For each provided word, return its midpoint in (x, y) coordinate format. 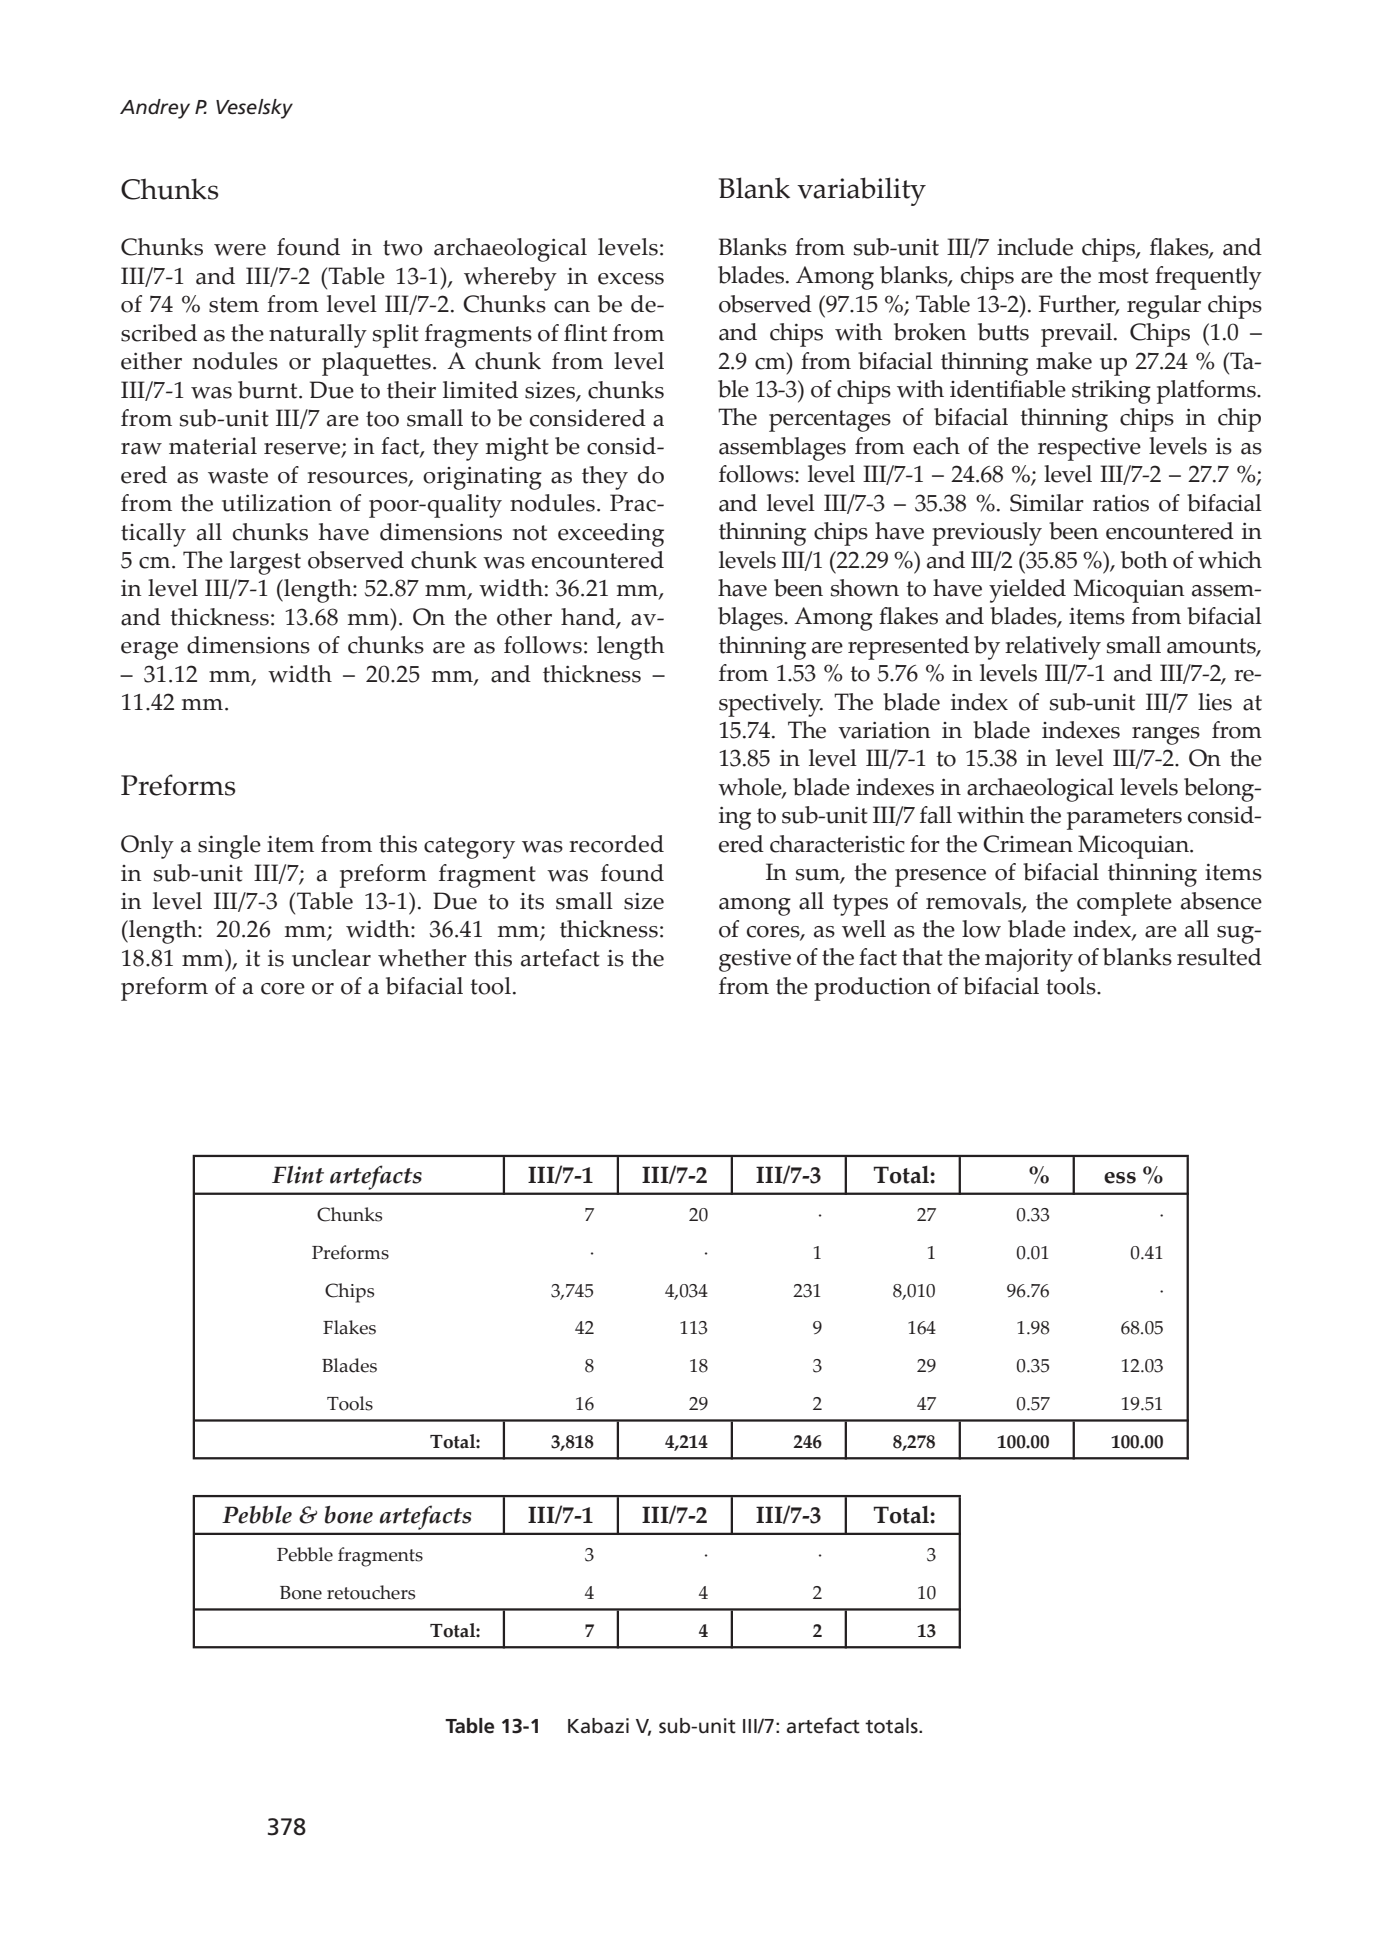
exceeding (611, 535)
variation (884, 730)
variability (861, 191)
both (1144, 560)
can (572, 307)
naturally (318, 336)
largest (265, 563)
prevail (1078, 335)
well (864, 929)
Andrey (155, 109)
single (229, 847)
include (1035, 247)
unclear (331, 958)
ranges (1166, 736)
